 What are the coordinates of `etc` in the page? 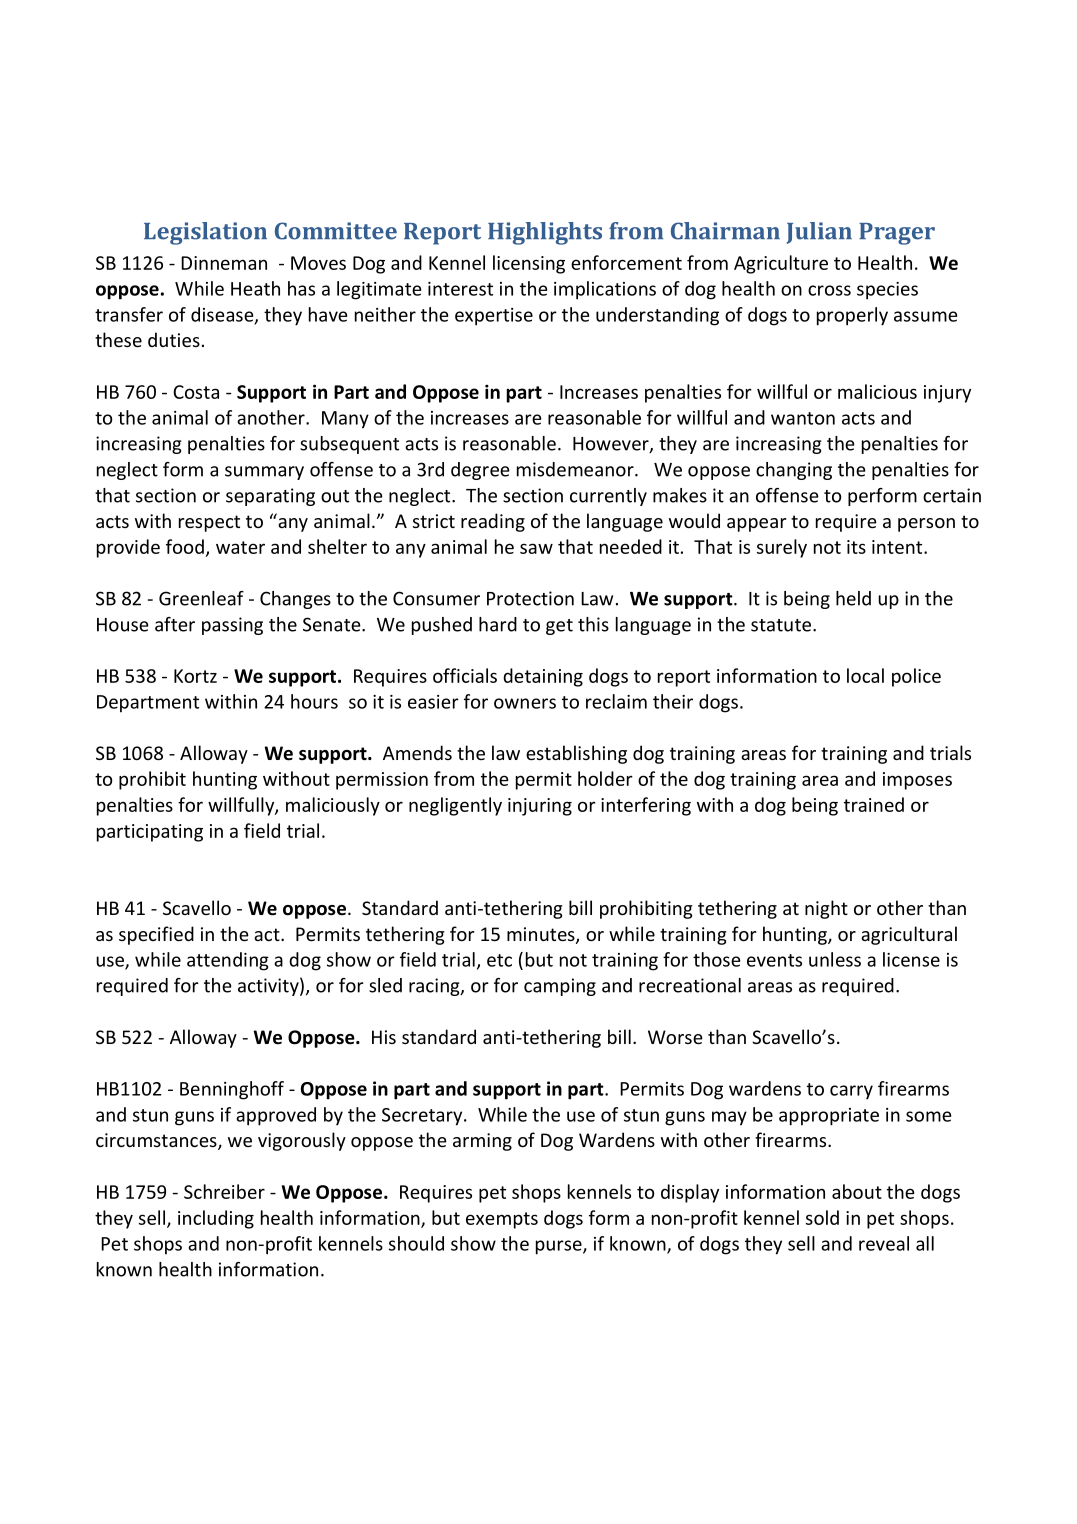 It's located at (499, 960).
